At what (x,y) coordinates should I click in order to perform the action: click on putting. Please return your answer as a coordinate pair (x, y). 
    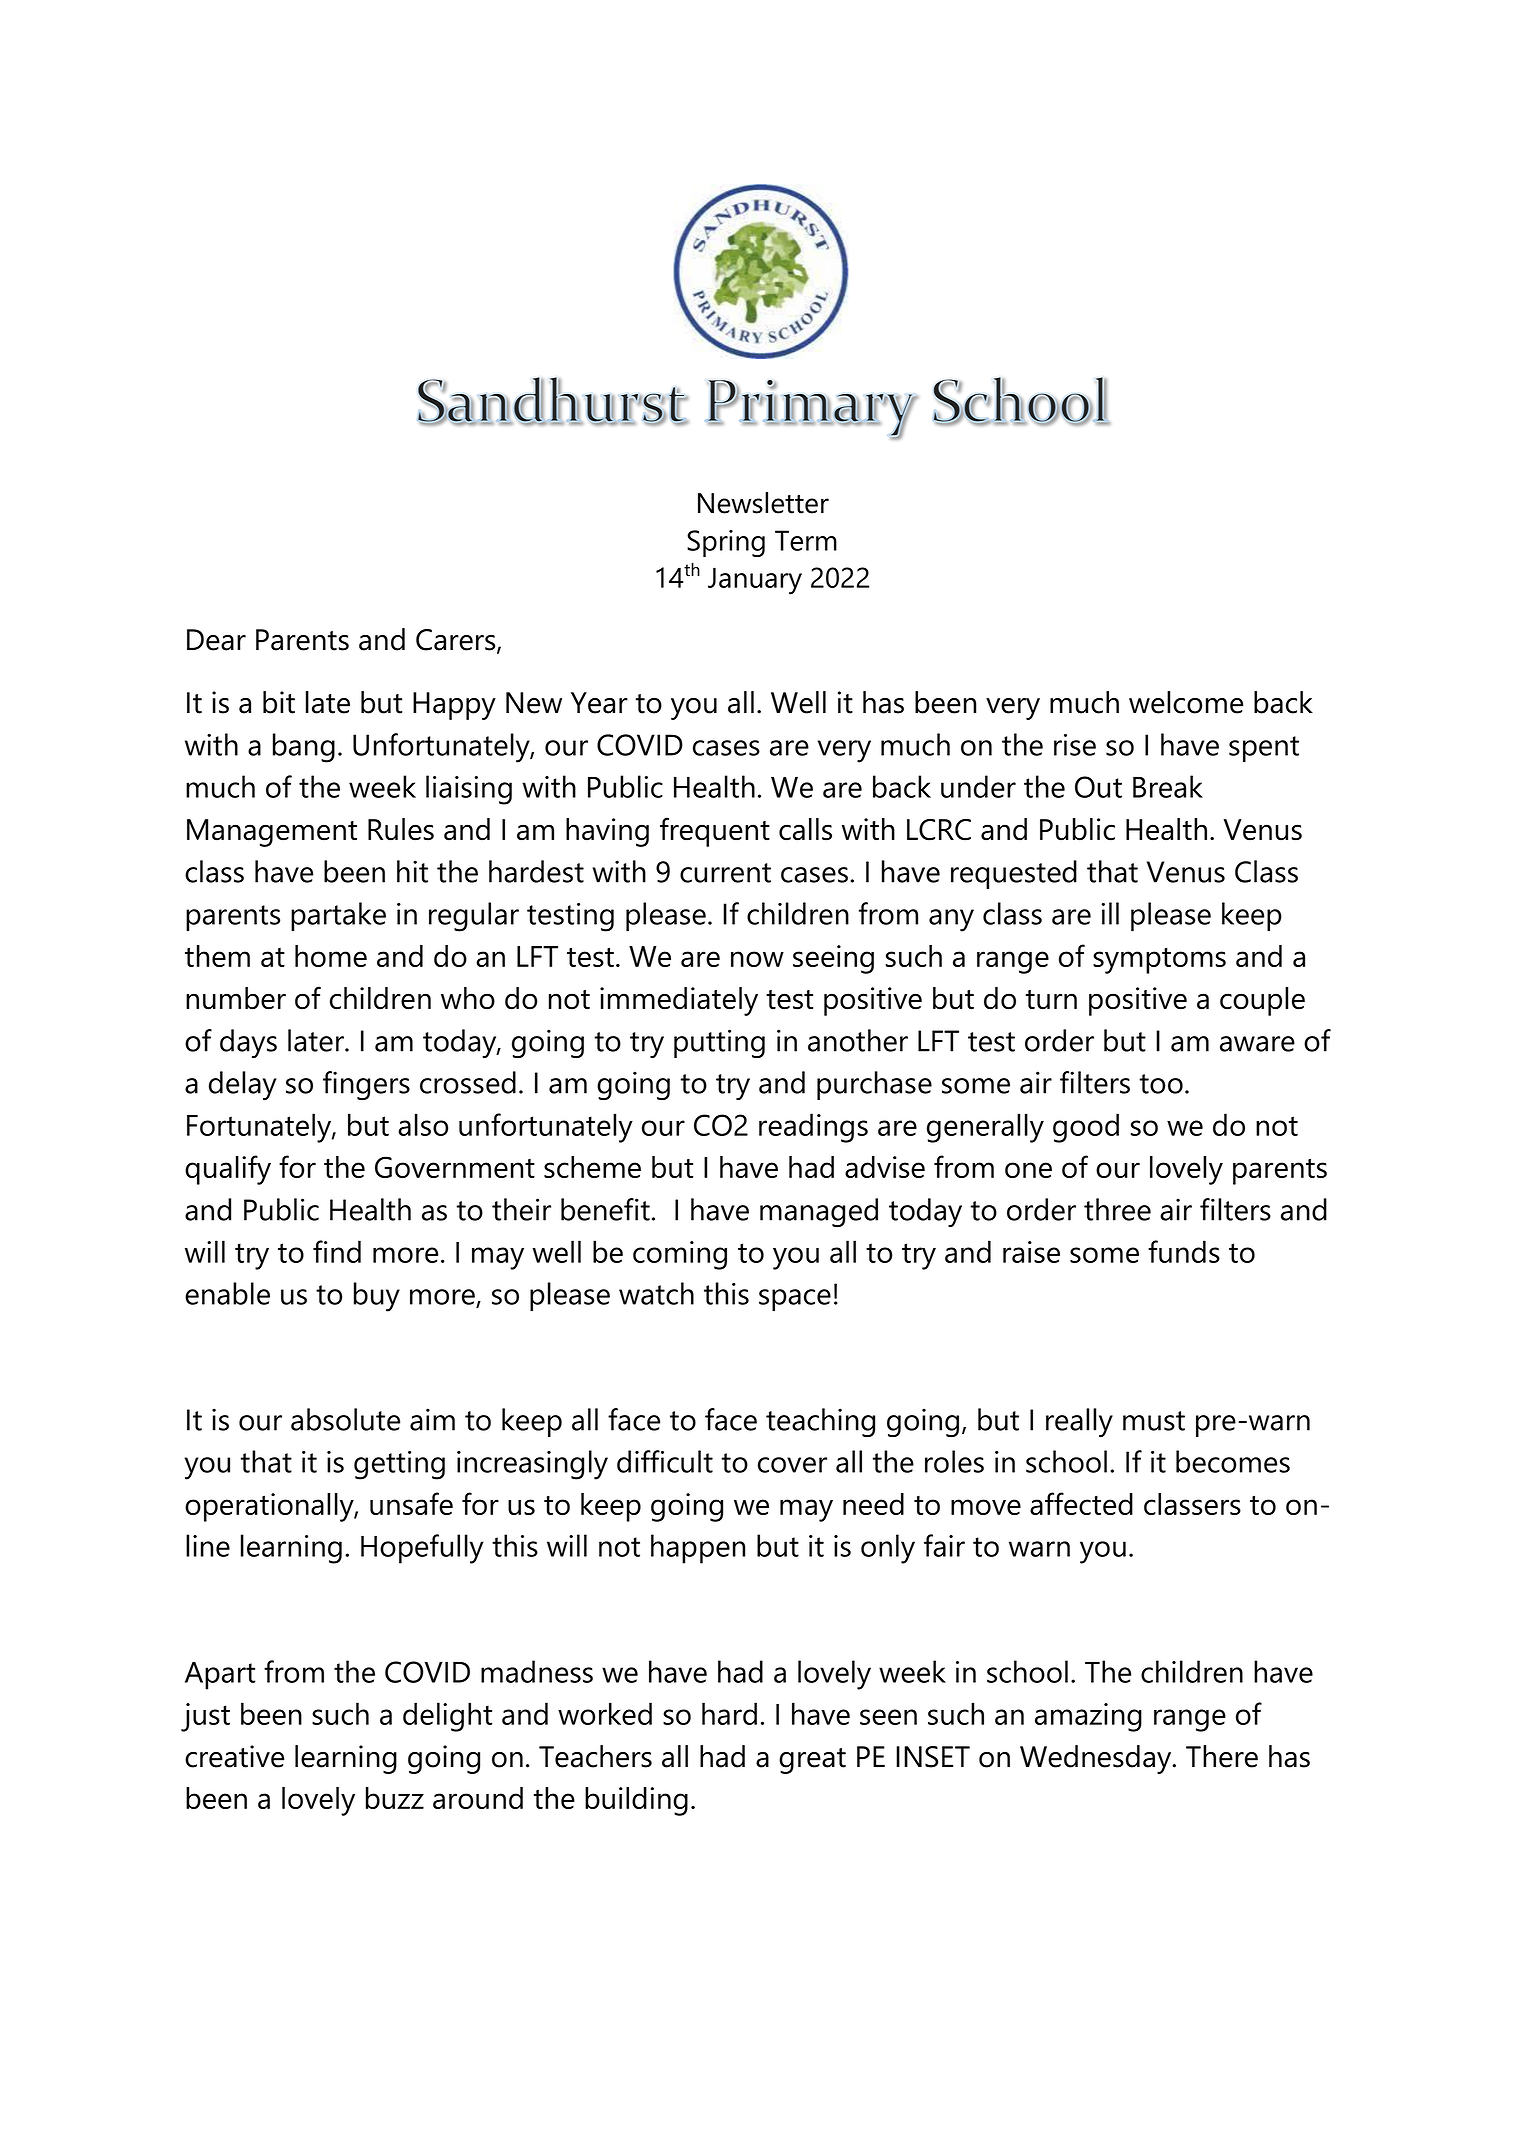
    Looking at the image, I should click on (719, 1044).
